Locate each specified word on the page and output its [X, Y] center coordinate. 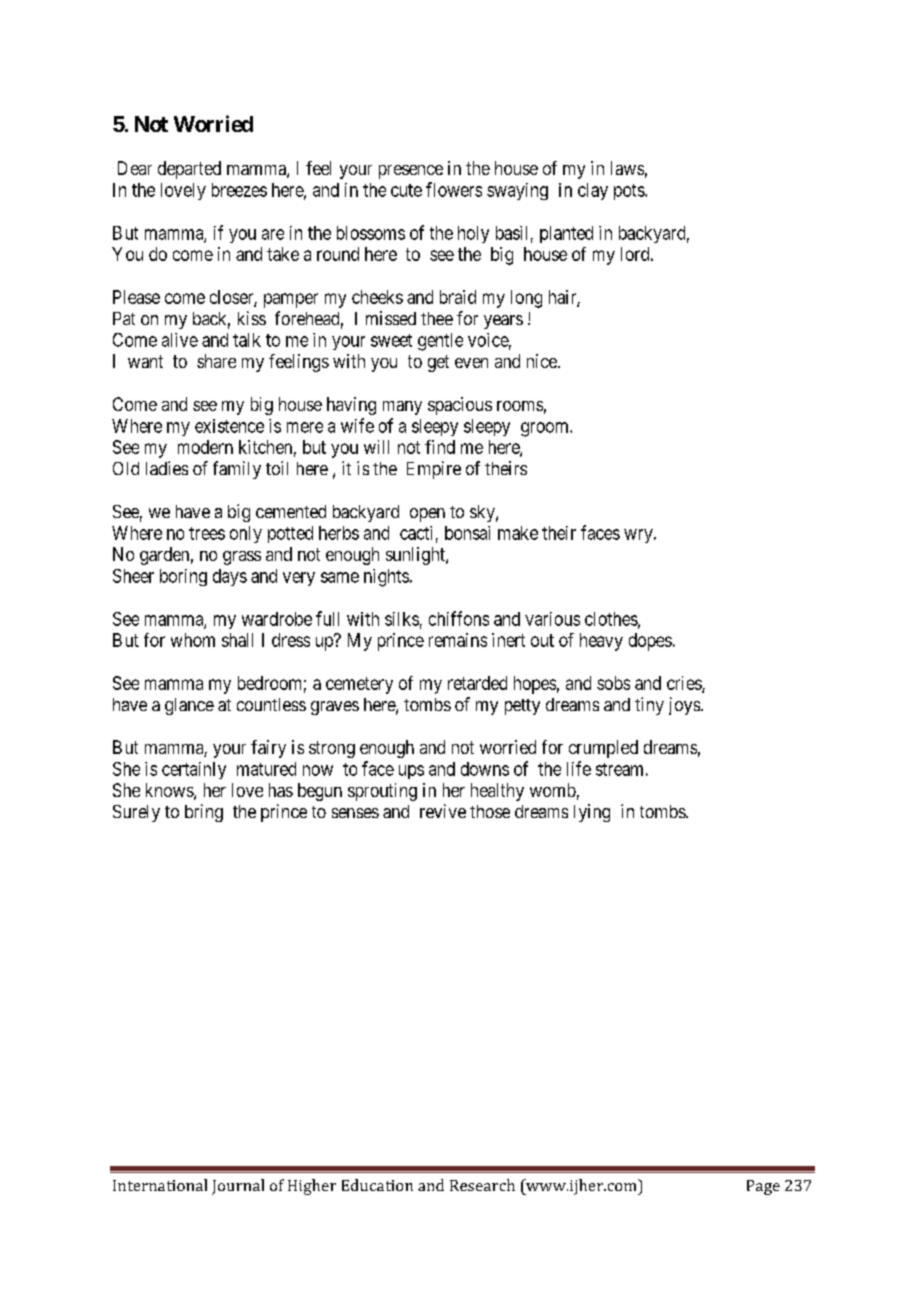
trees [207, 533]
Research [482, 1185]
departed [189, 170]
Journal [238, 1187]
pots [630, 192]
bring [204, 813]
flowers [454, 189]
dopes [650, 642]
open [427, 515]
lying [592, 813]
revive [443, 811]
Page [763, 1187]
